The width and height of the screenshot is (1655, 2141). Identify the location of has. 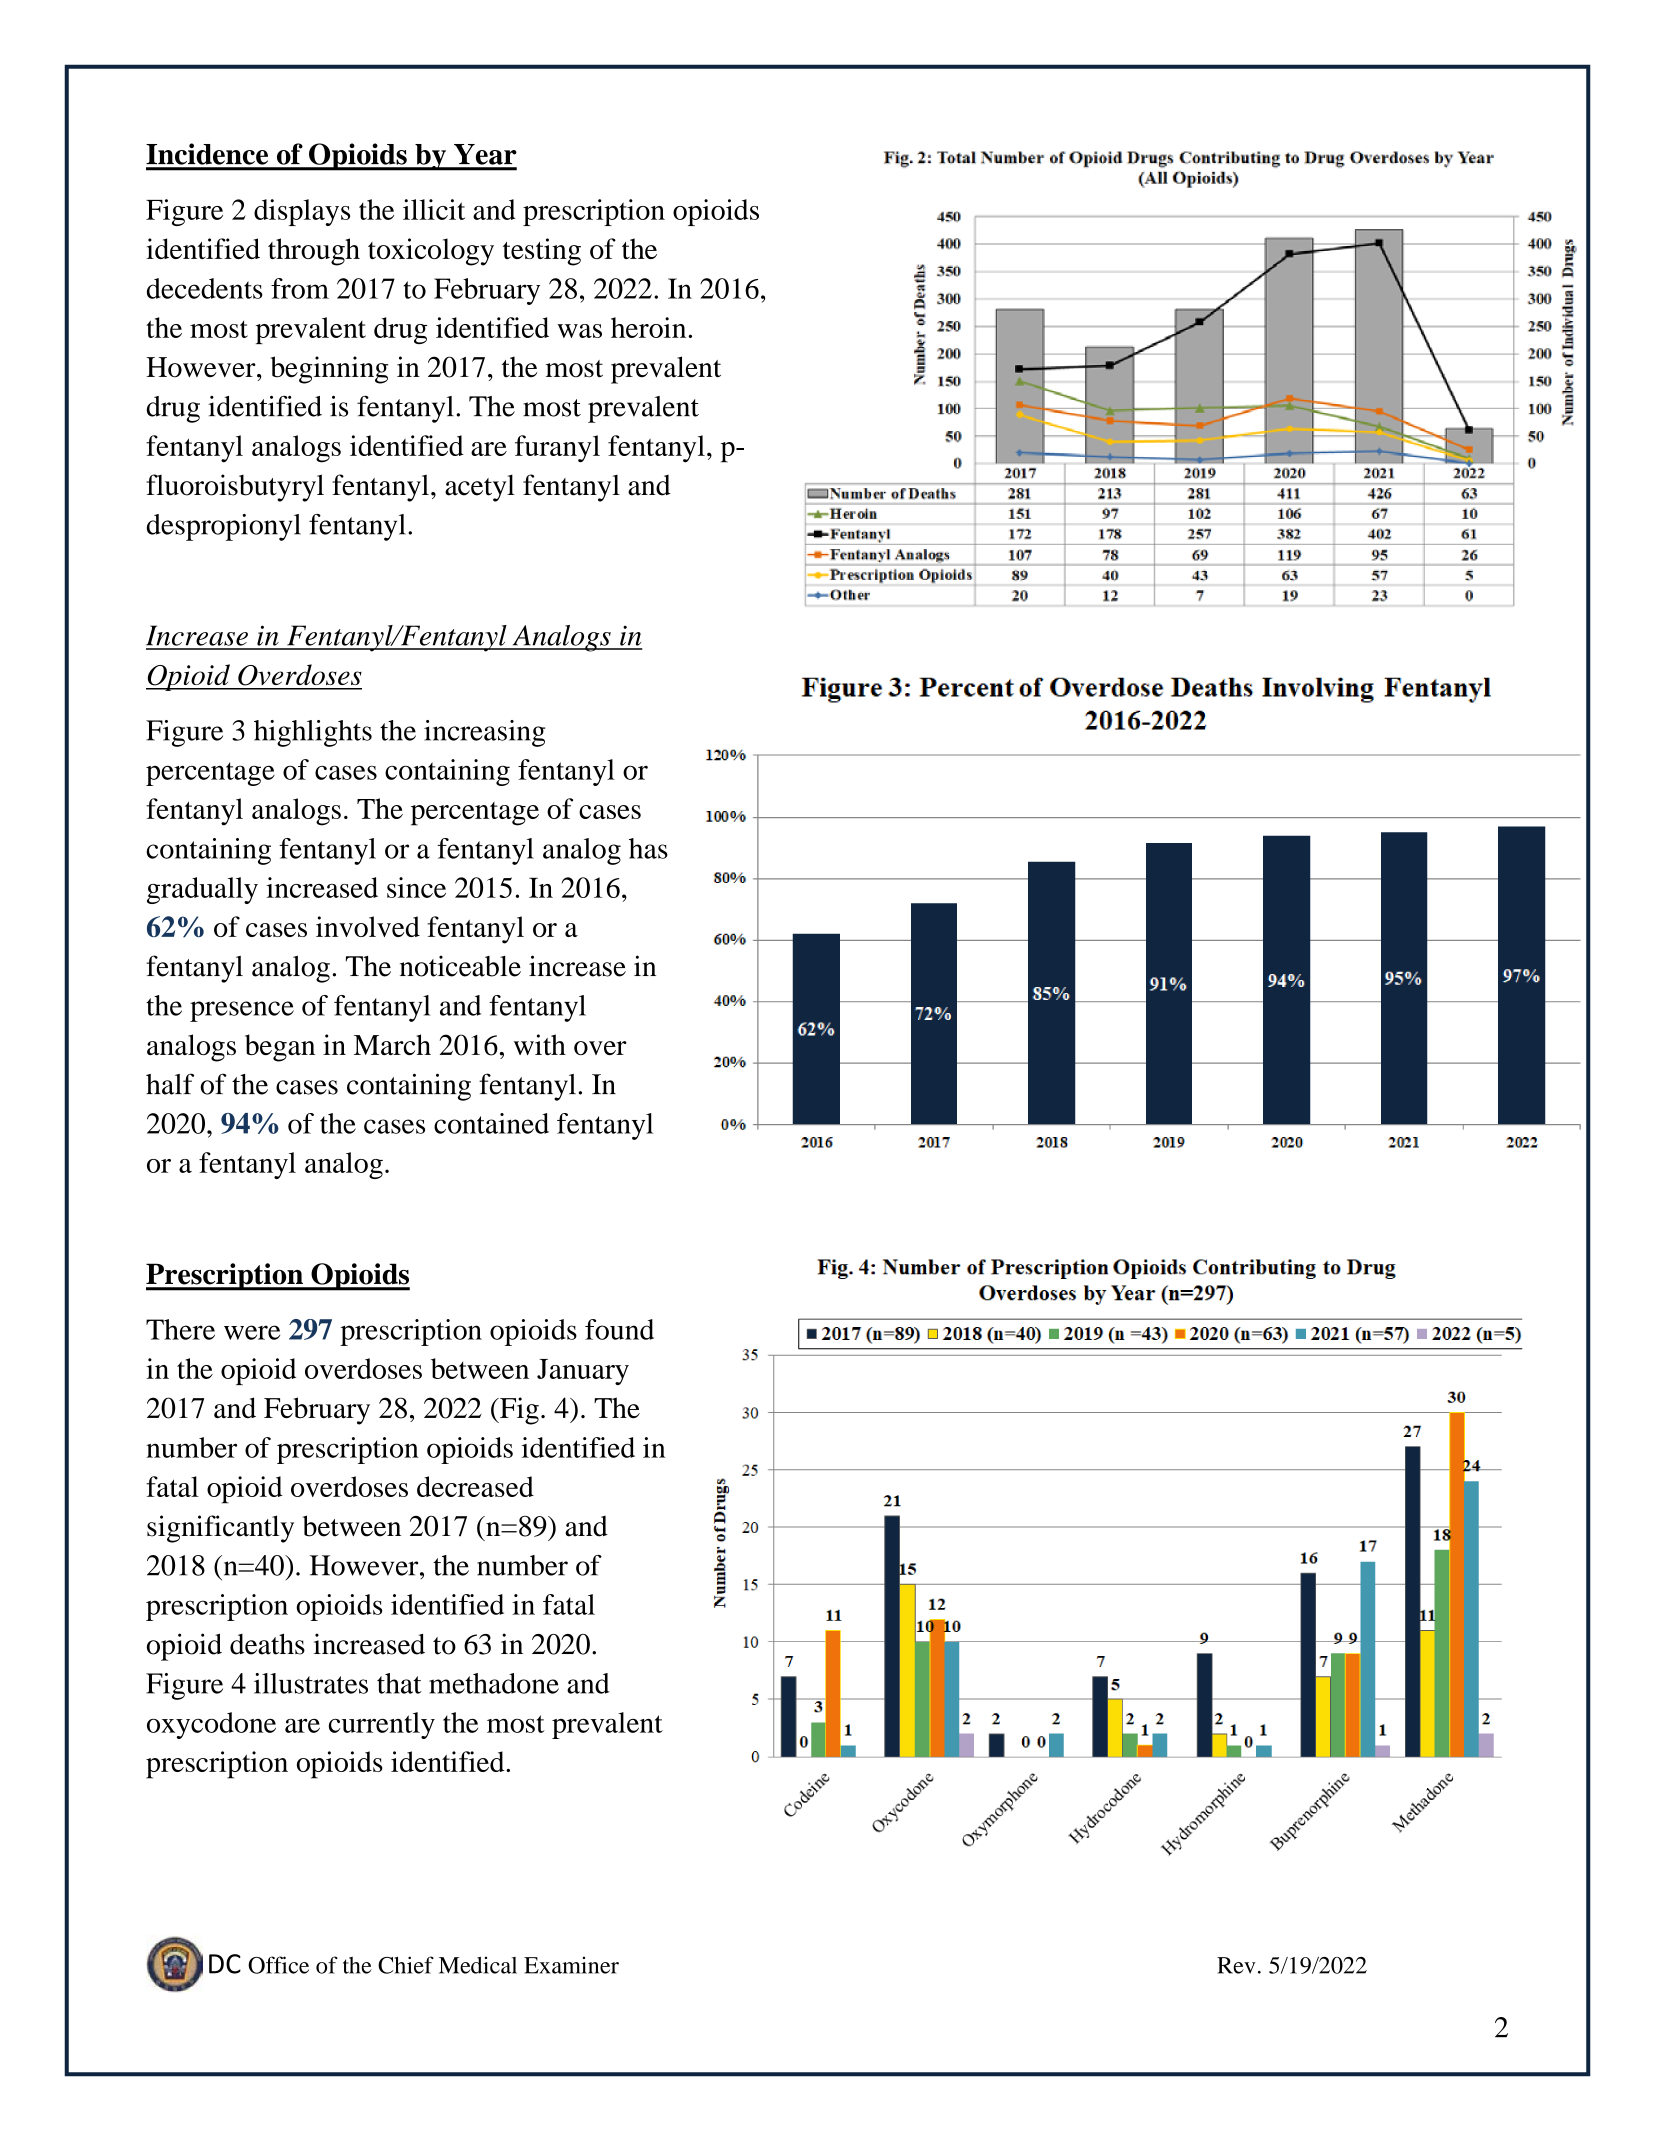
(648, 848).
